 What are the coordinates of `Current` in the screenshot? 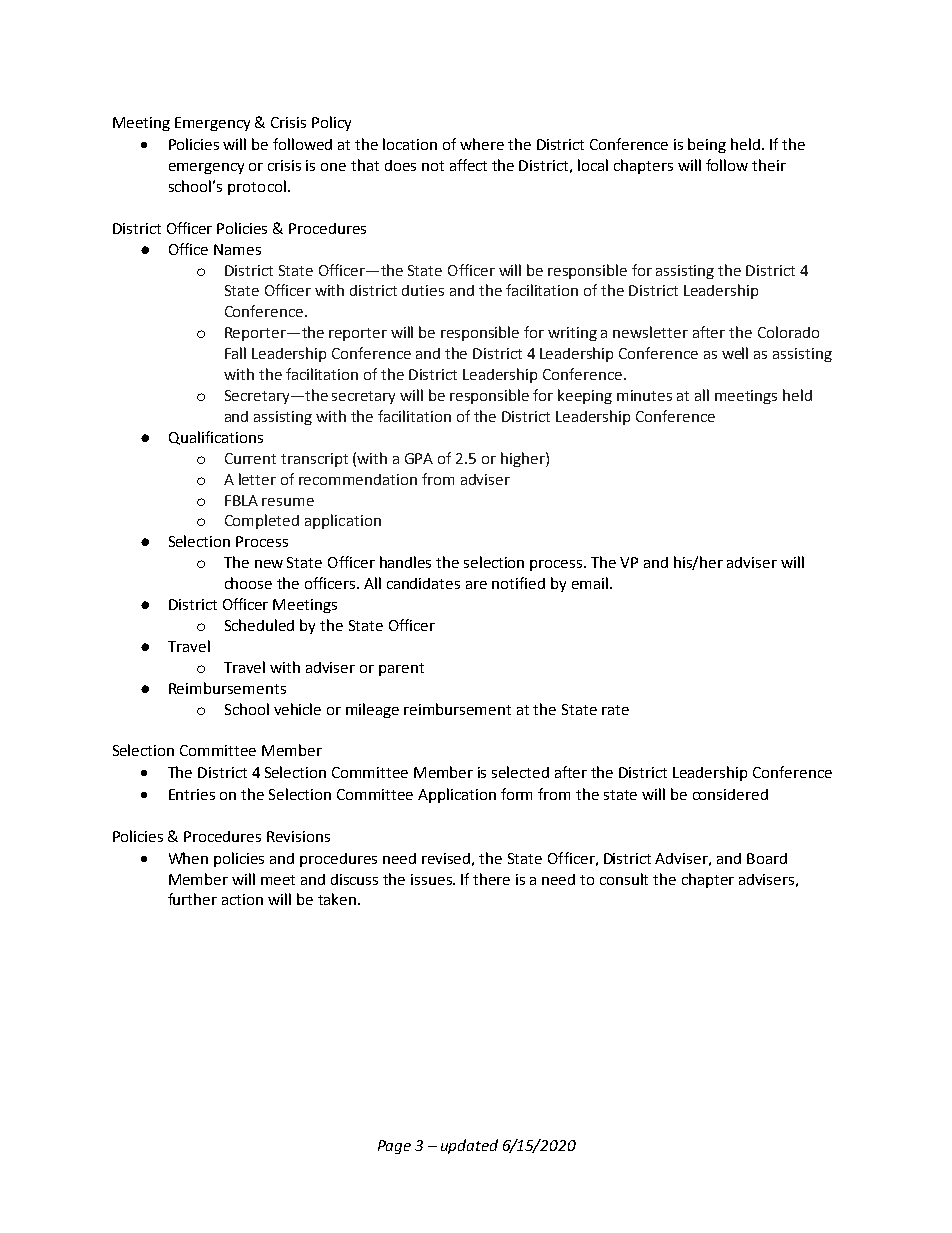 It's located at (250, 458).
